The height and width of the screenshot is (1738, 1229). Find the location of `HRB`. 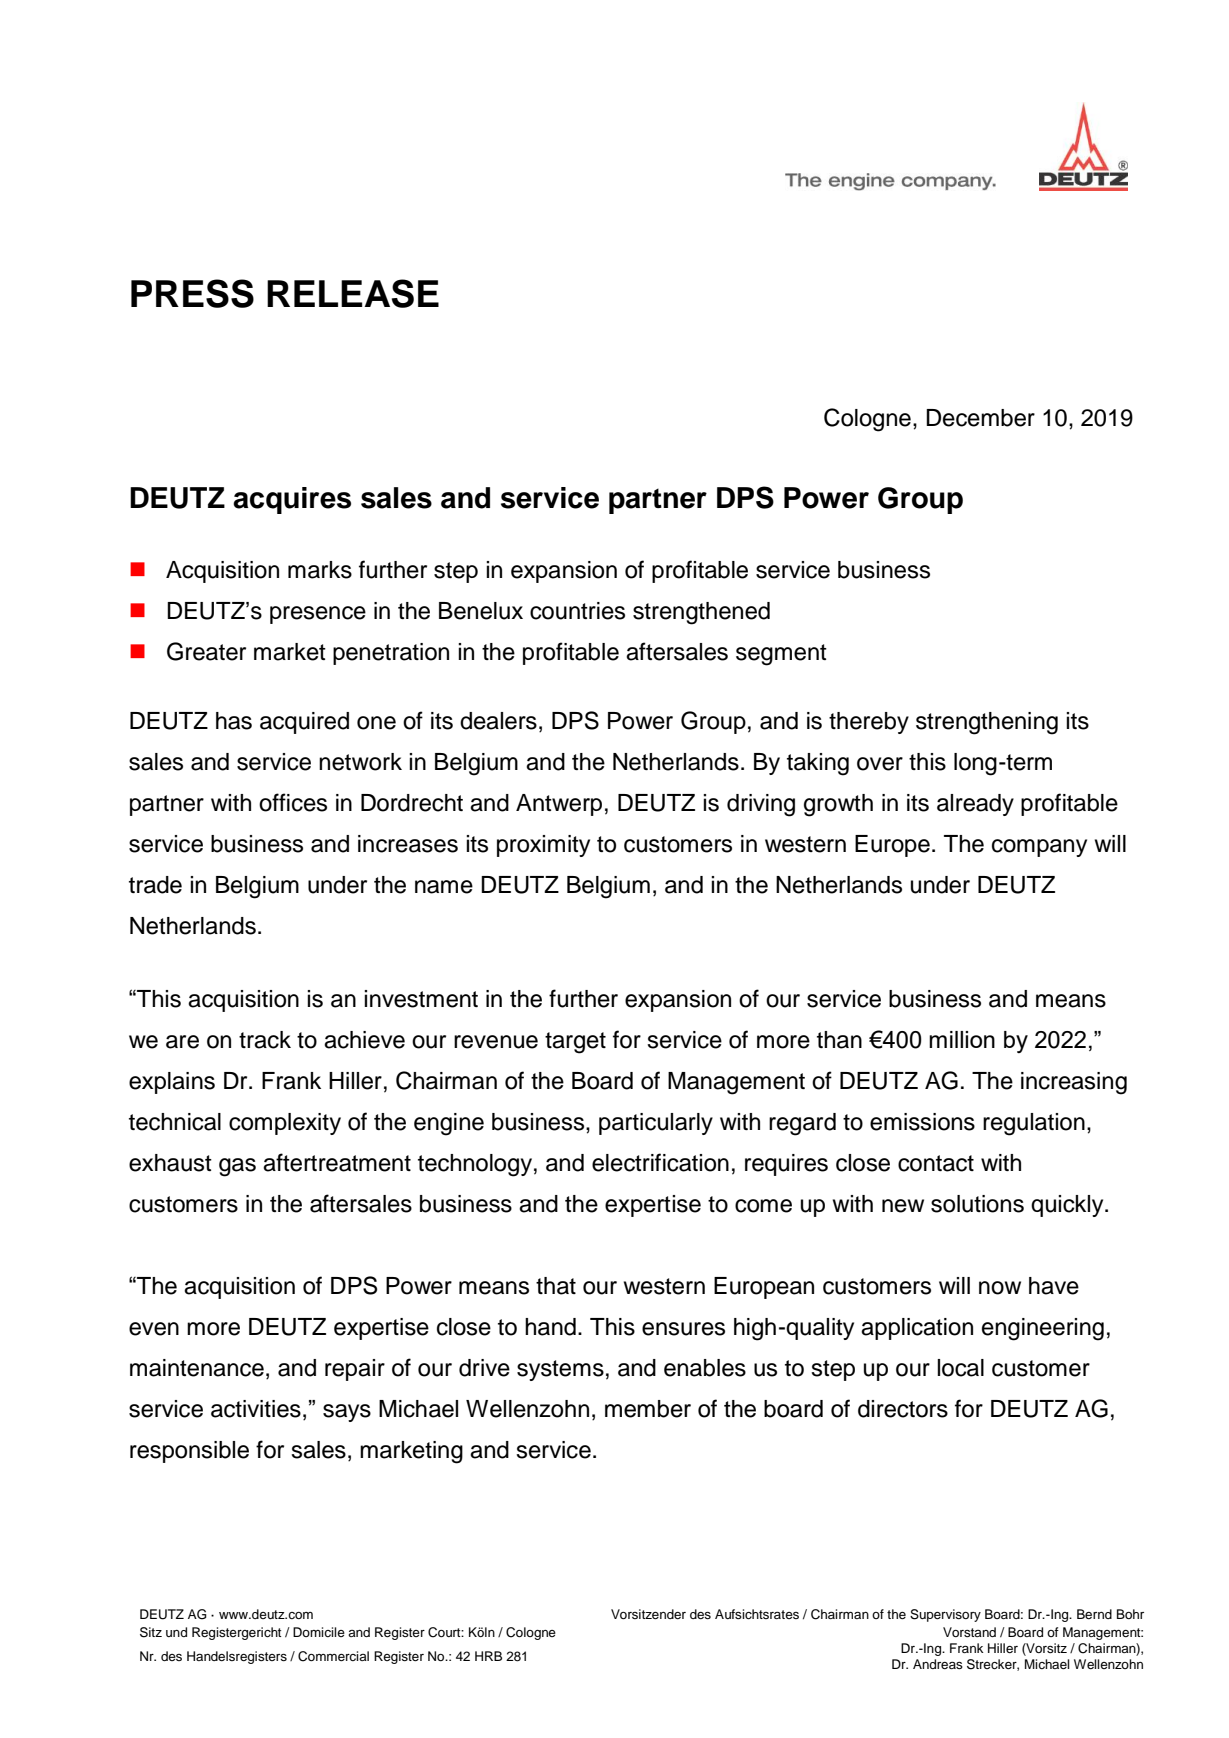

HRB is located at coordinates (488, 1656).
